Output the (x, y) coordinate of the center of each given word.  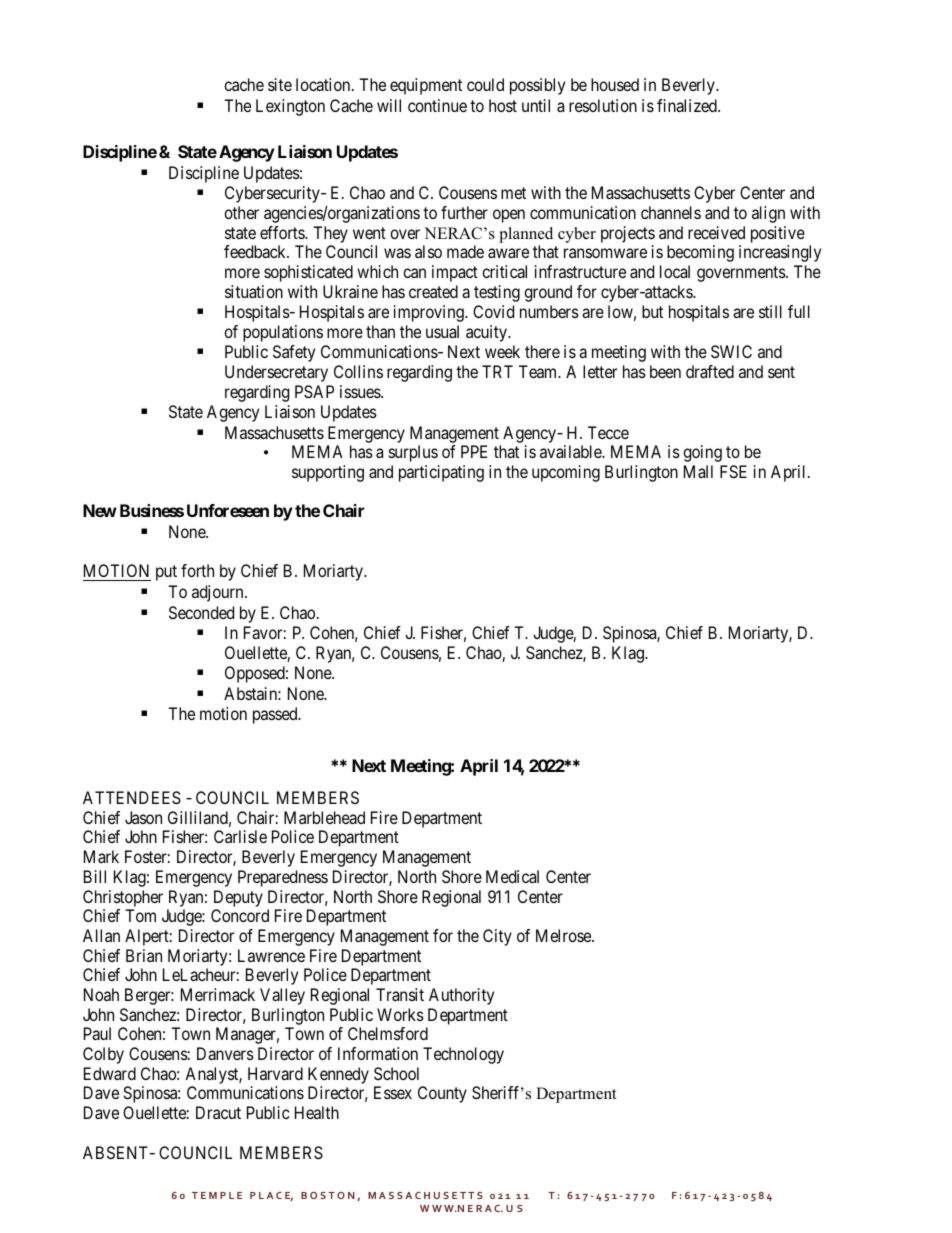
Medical (512, 876)
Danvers (225, 1053)
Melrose (564, 935)
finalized (688, 105)
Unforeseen (228, 510)
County (442, 1094)
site (280, 84)
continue (437, 105)
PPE (474, 451)
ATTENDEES (132, 797)
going (702, 453)
